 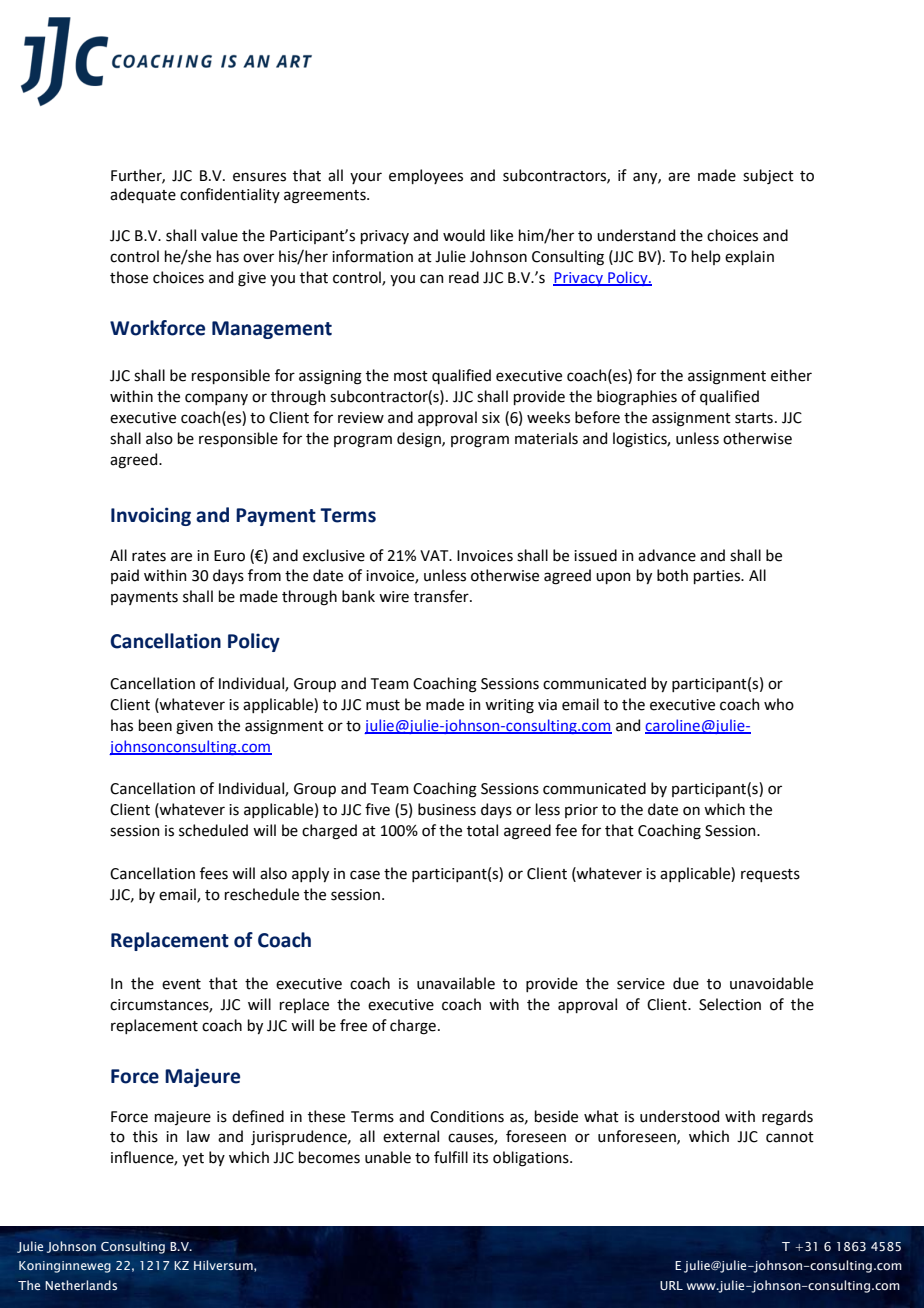 What do you see at coordinates (706, 257) in the image?
I see `help` at bounding box center [706, 257].
